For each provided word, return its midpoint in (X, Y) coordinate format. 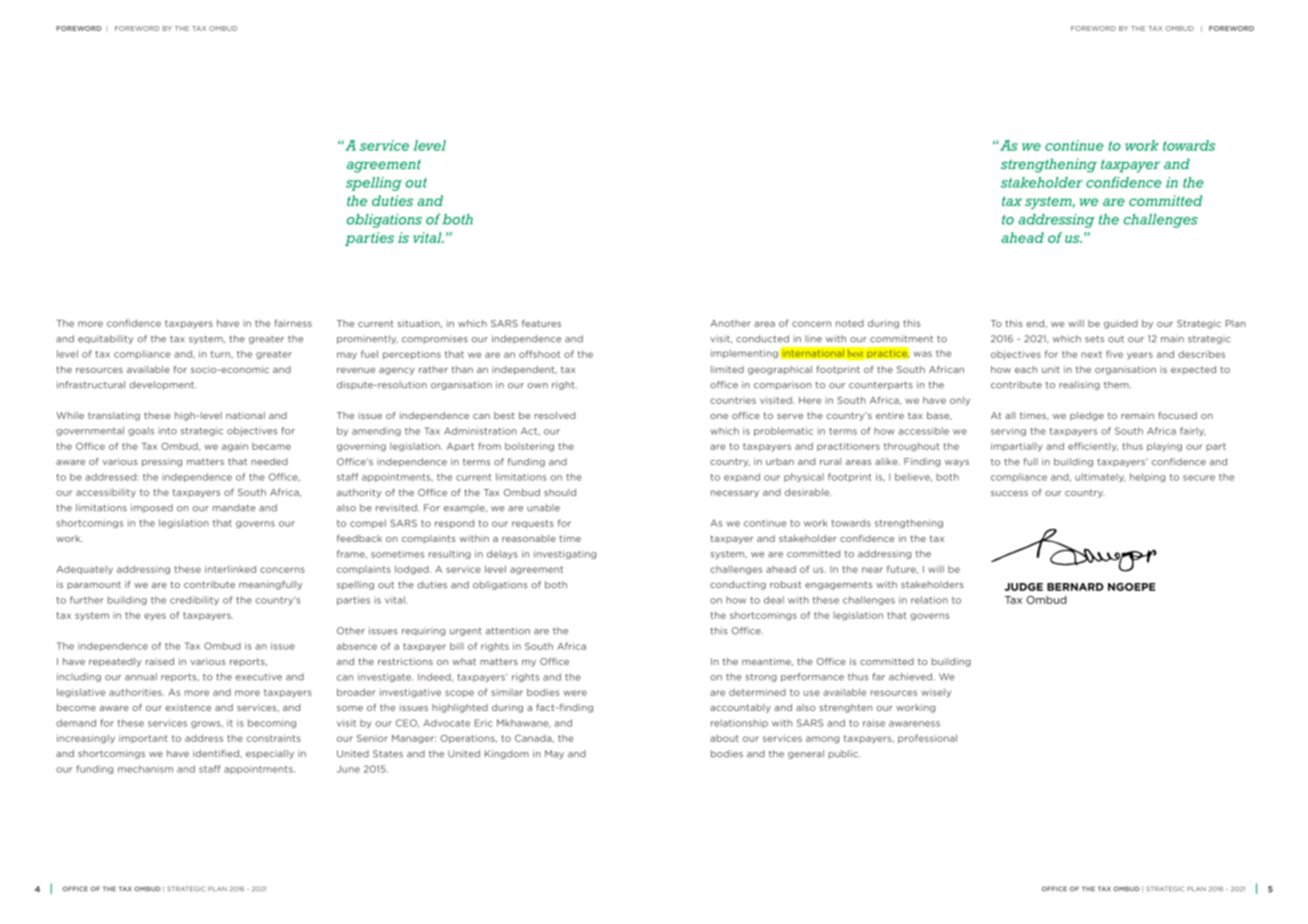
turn (221, 355)
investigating (565, 554)
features (541, 323)
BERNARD (1075, 587)
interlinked (230, 569)
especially (270, 754)
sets (1094, 339)
